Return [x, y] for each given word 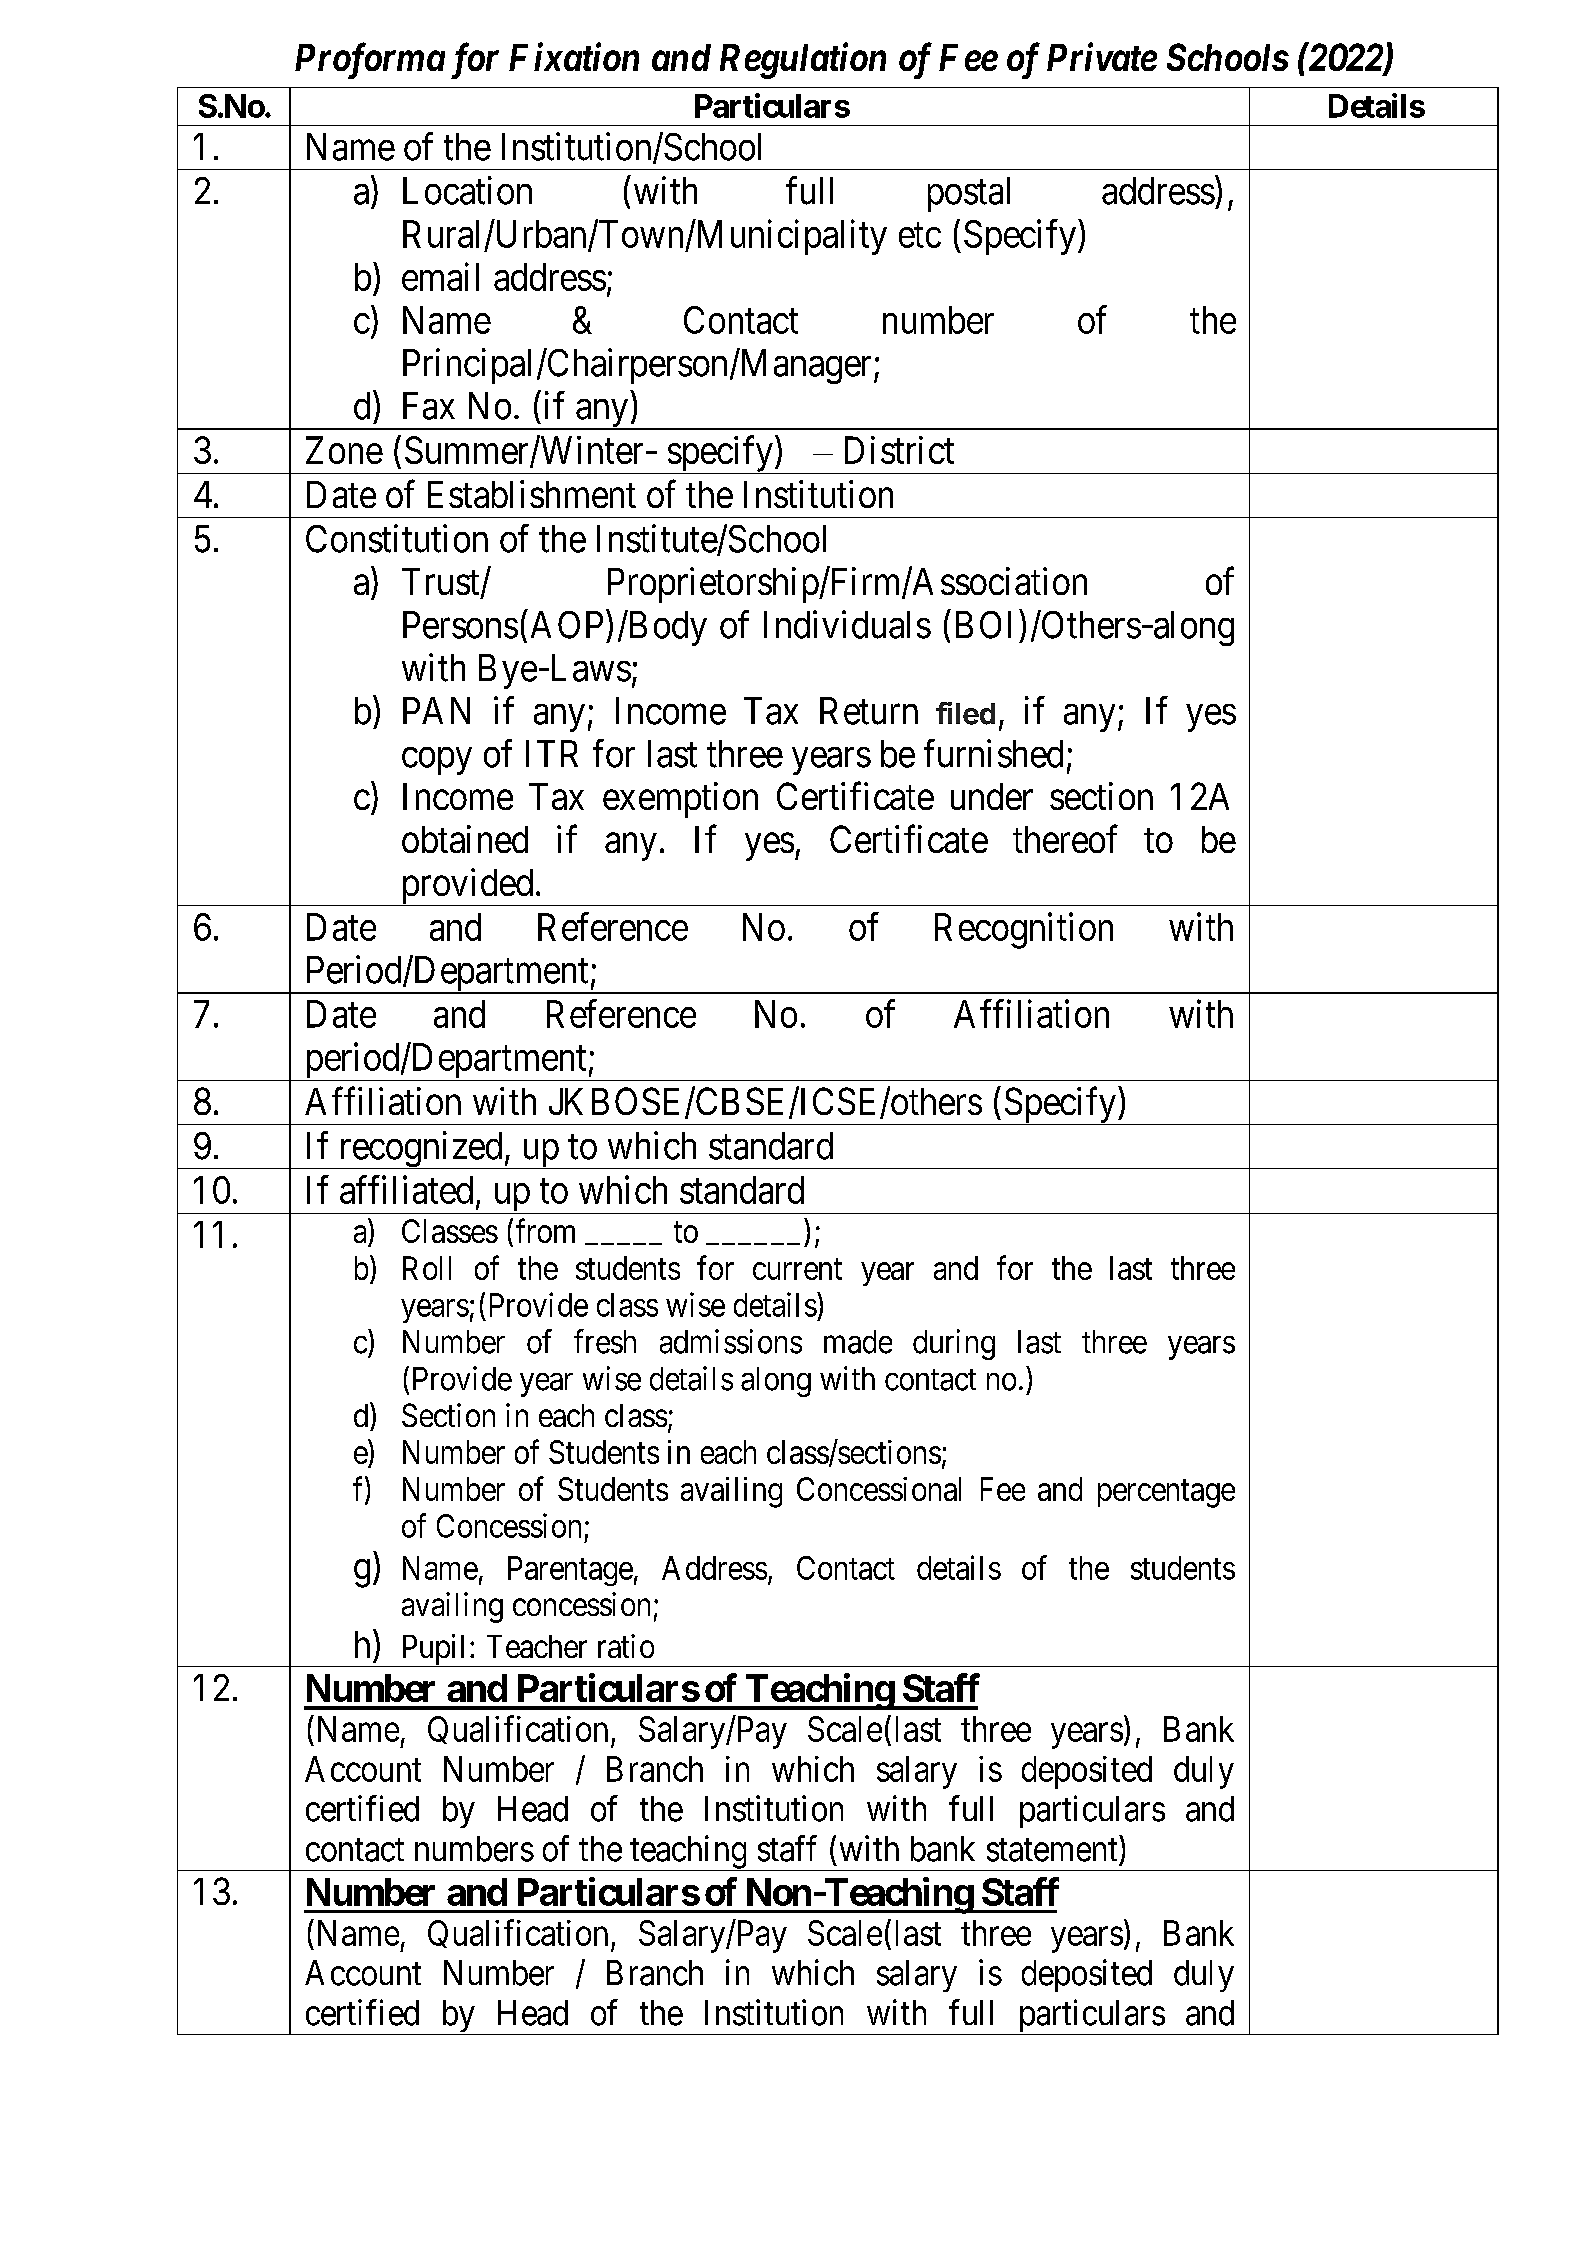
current [797, 1269]
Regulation [803, 60]
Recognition [1024, 930]
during [954, 1344]
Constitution [397, 538]
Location [467, 190]
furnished [993, 753]
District [899, 450]
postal [969, 194]
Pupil [434, 1650]
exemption [680, 800]
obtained [465, 839]
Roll [427, 1268]
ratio [626, 1646]
